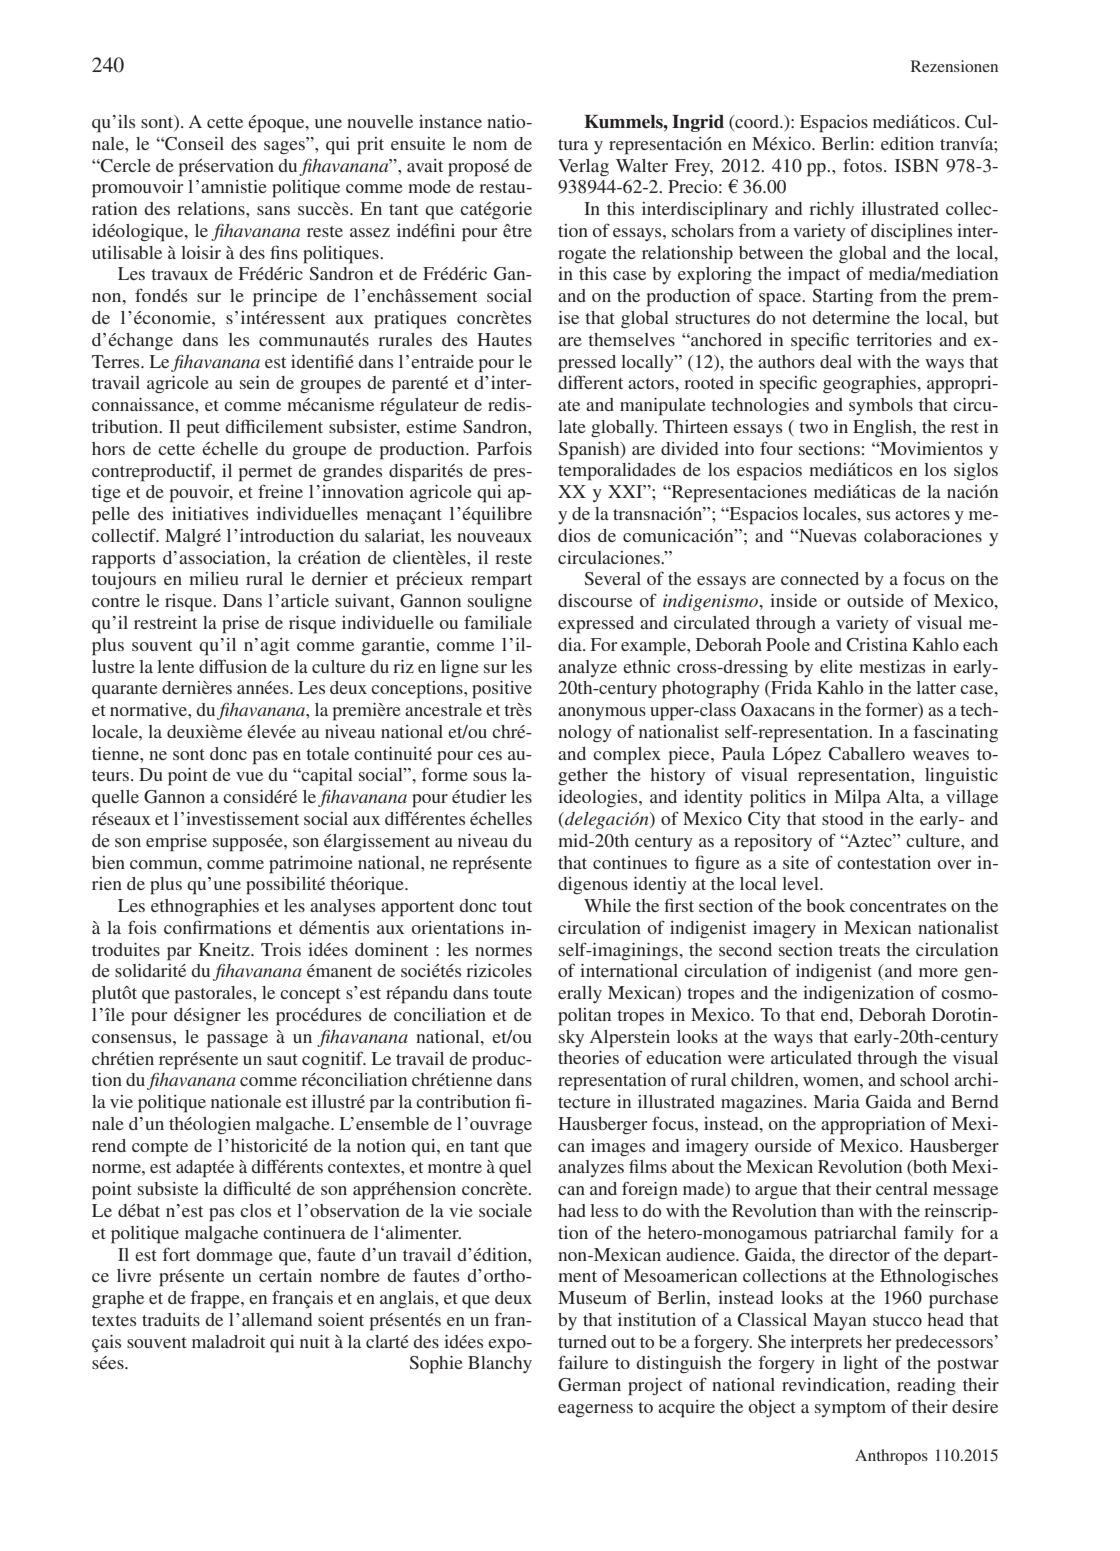 The width and height of the image is (1120, 1551). Describe the element at coordinates (281, 949) in the image. I see `Trois` at that location.
